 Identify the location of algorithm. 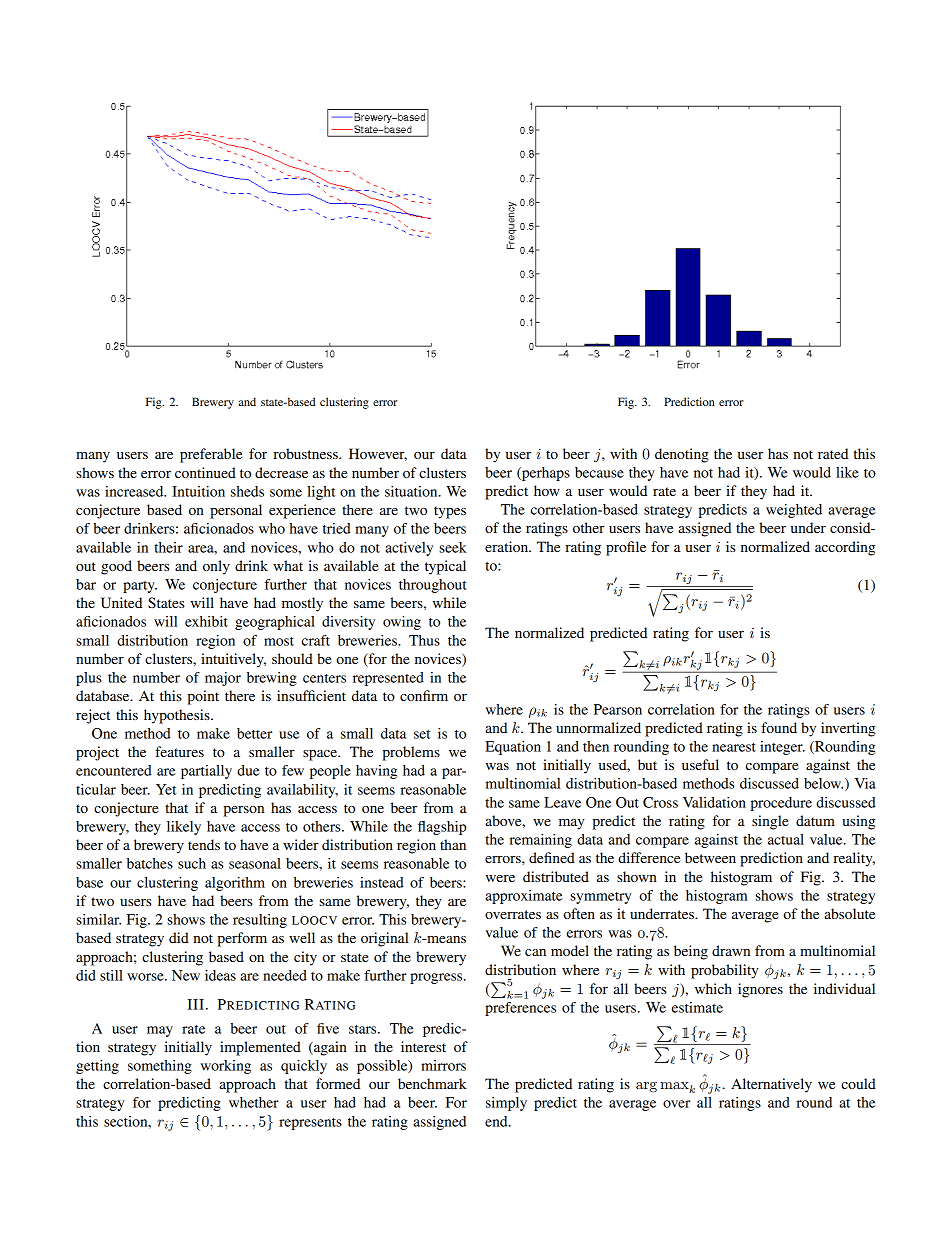
(235, 884).
